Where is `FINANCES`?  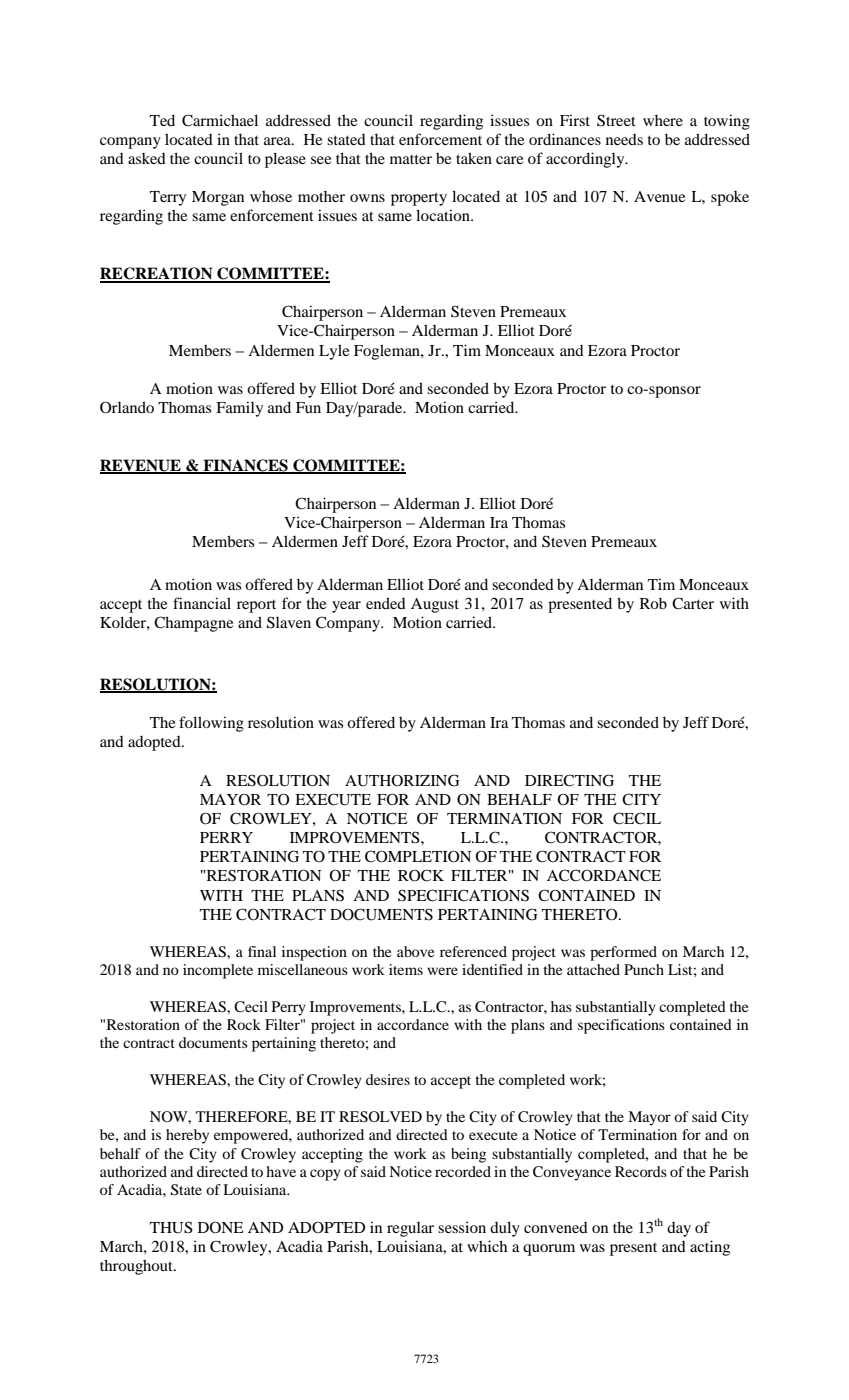 FINANCES is located at coordinates (245, 466).
